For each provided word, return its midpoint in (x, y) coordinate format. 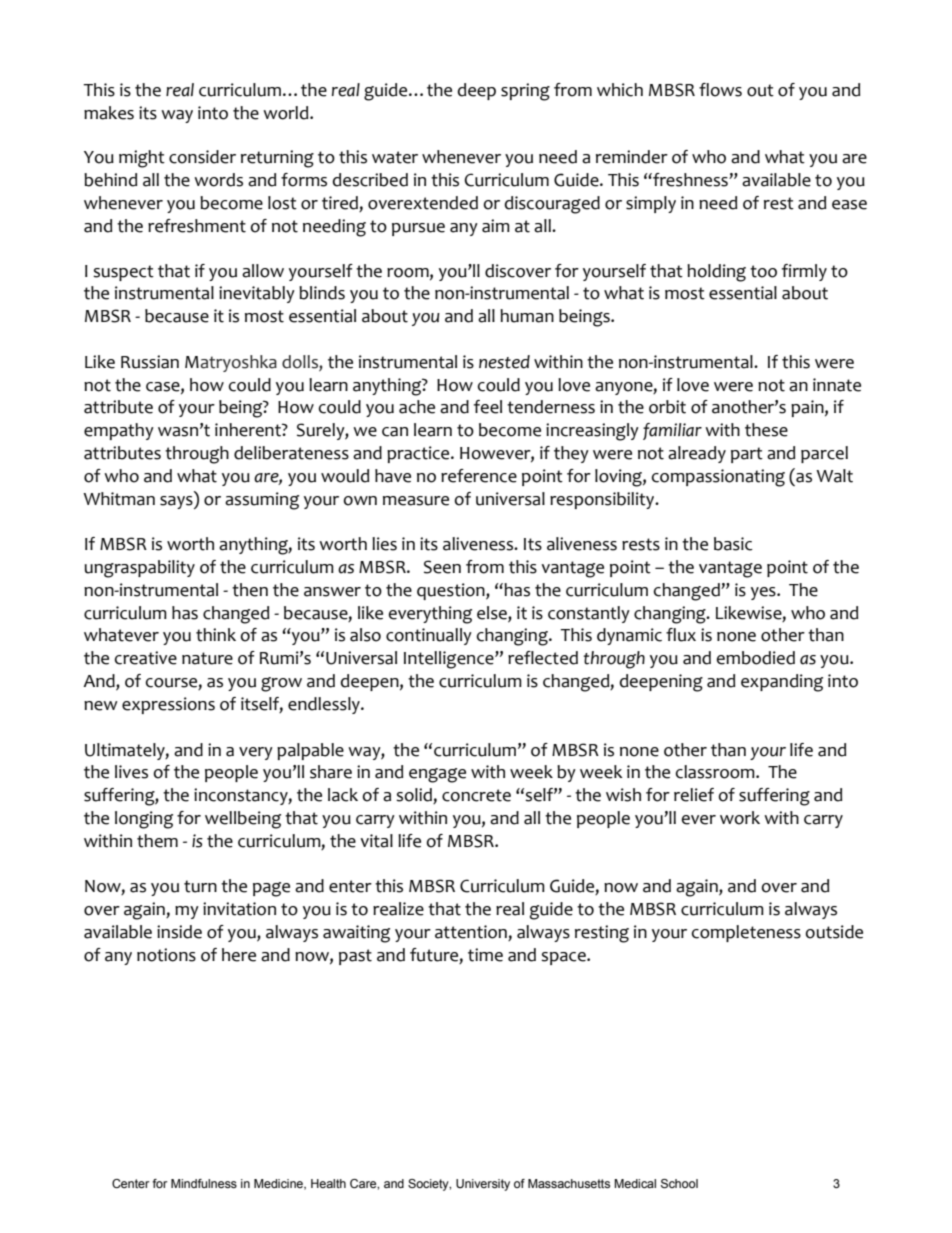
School (679, 1183)
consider (202, 157)
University (483, 1185)
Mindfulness (204, 1183)
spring (525, 92)
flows (720, 90)
